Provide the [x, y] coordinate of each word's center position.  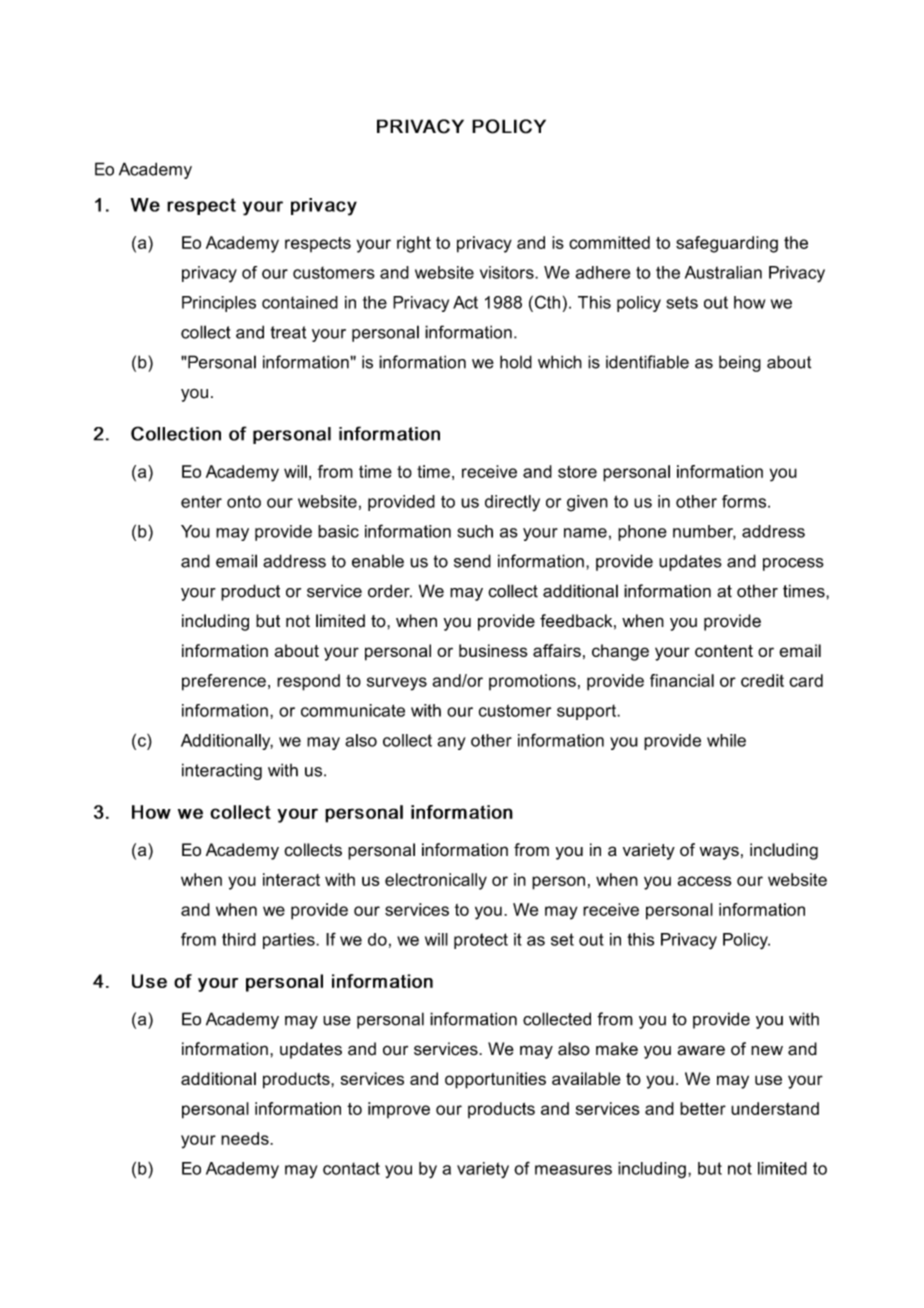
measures [573, 1170]
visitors [508, 272]
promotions [532, 682]
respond [308, 682]
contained [300, 302]
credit [762, 680]
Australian [723, 272]
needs [246, 1138]
